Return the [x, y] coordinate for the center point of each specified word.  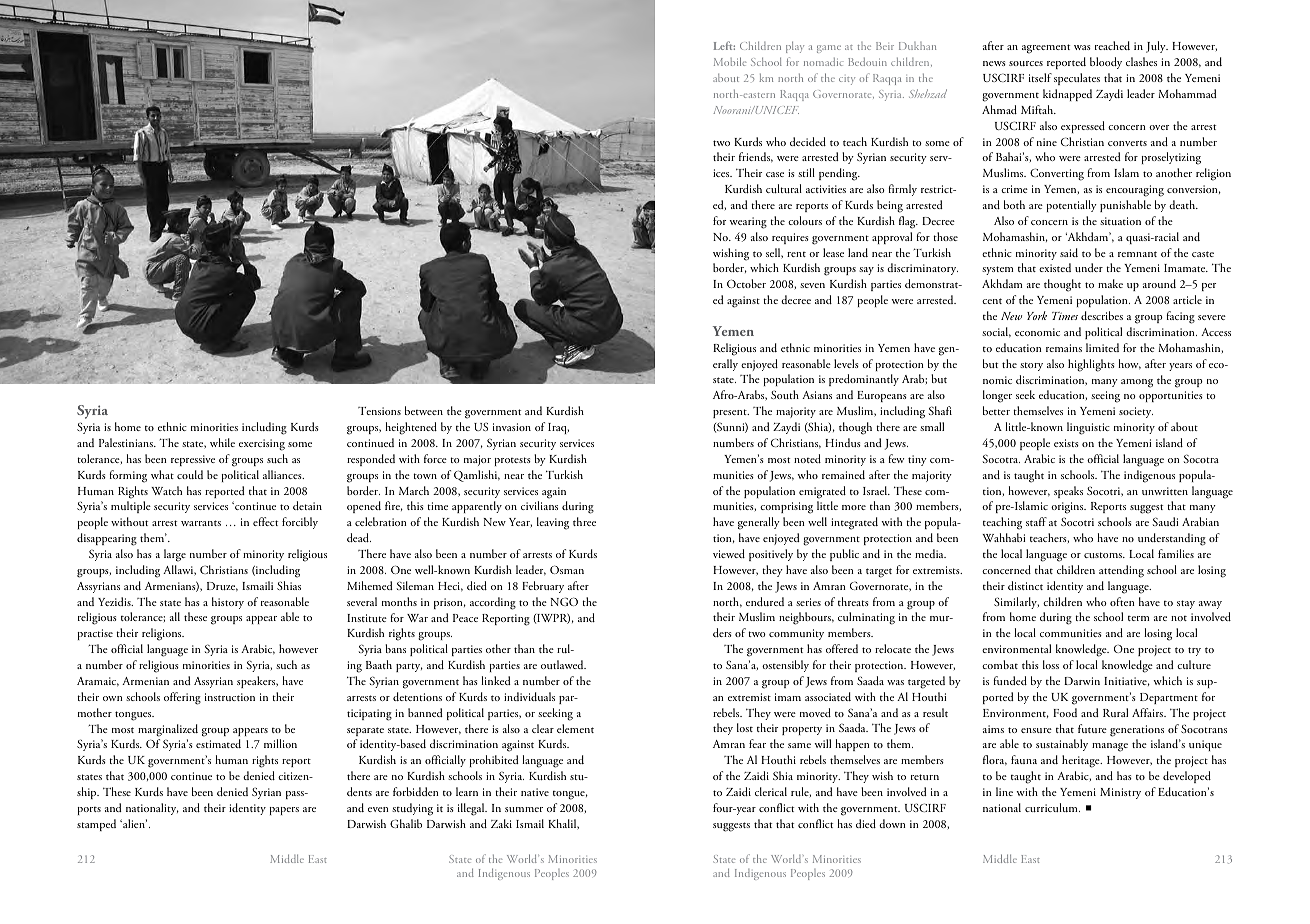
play [795, 47]
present [731, 413]
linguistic [1088, 428]
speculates [1077, 79]
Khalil [563, 824]
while [222, 442]
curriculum [1052, 807]
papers [284, 811]
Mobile [730, 61]
